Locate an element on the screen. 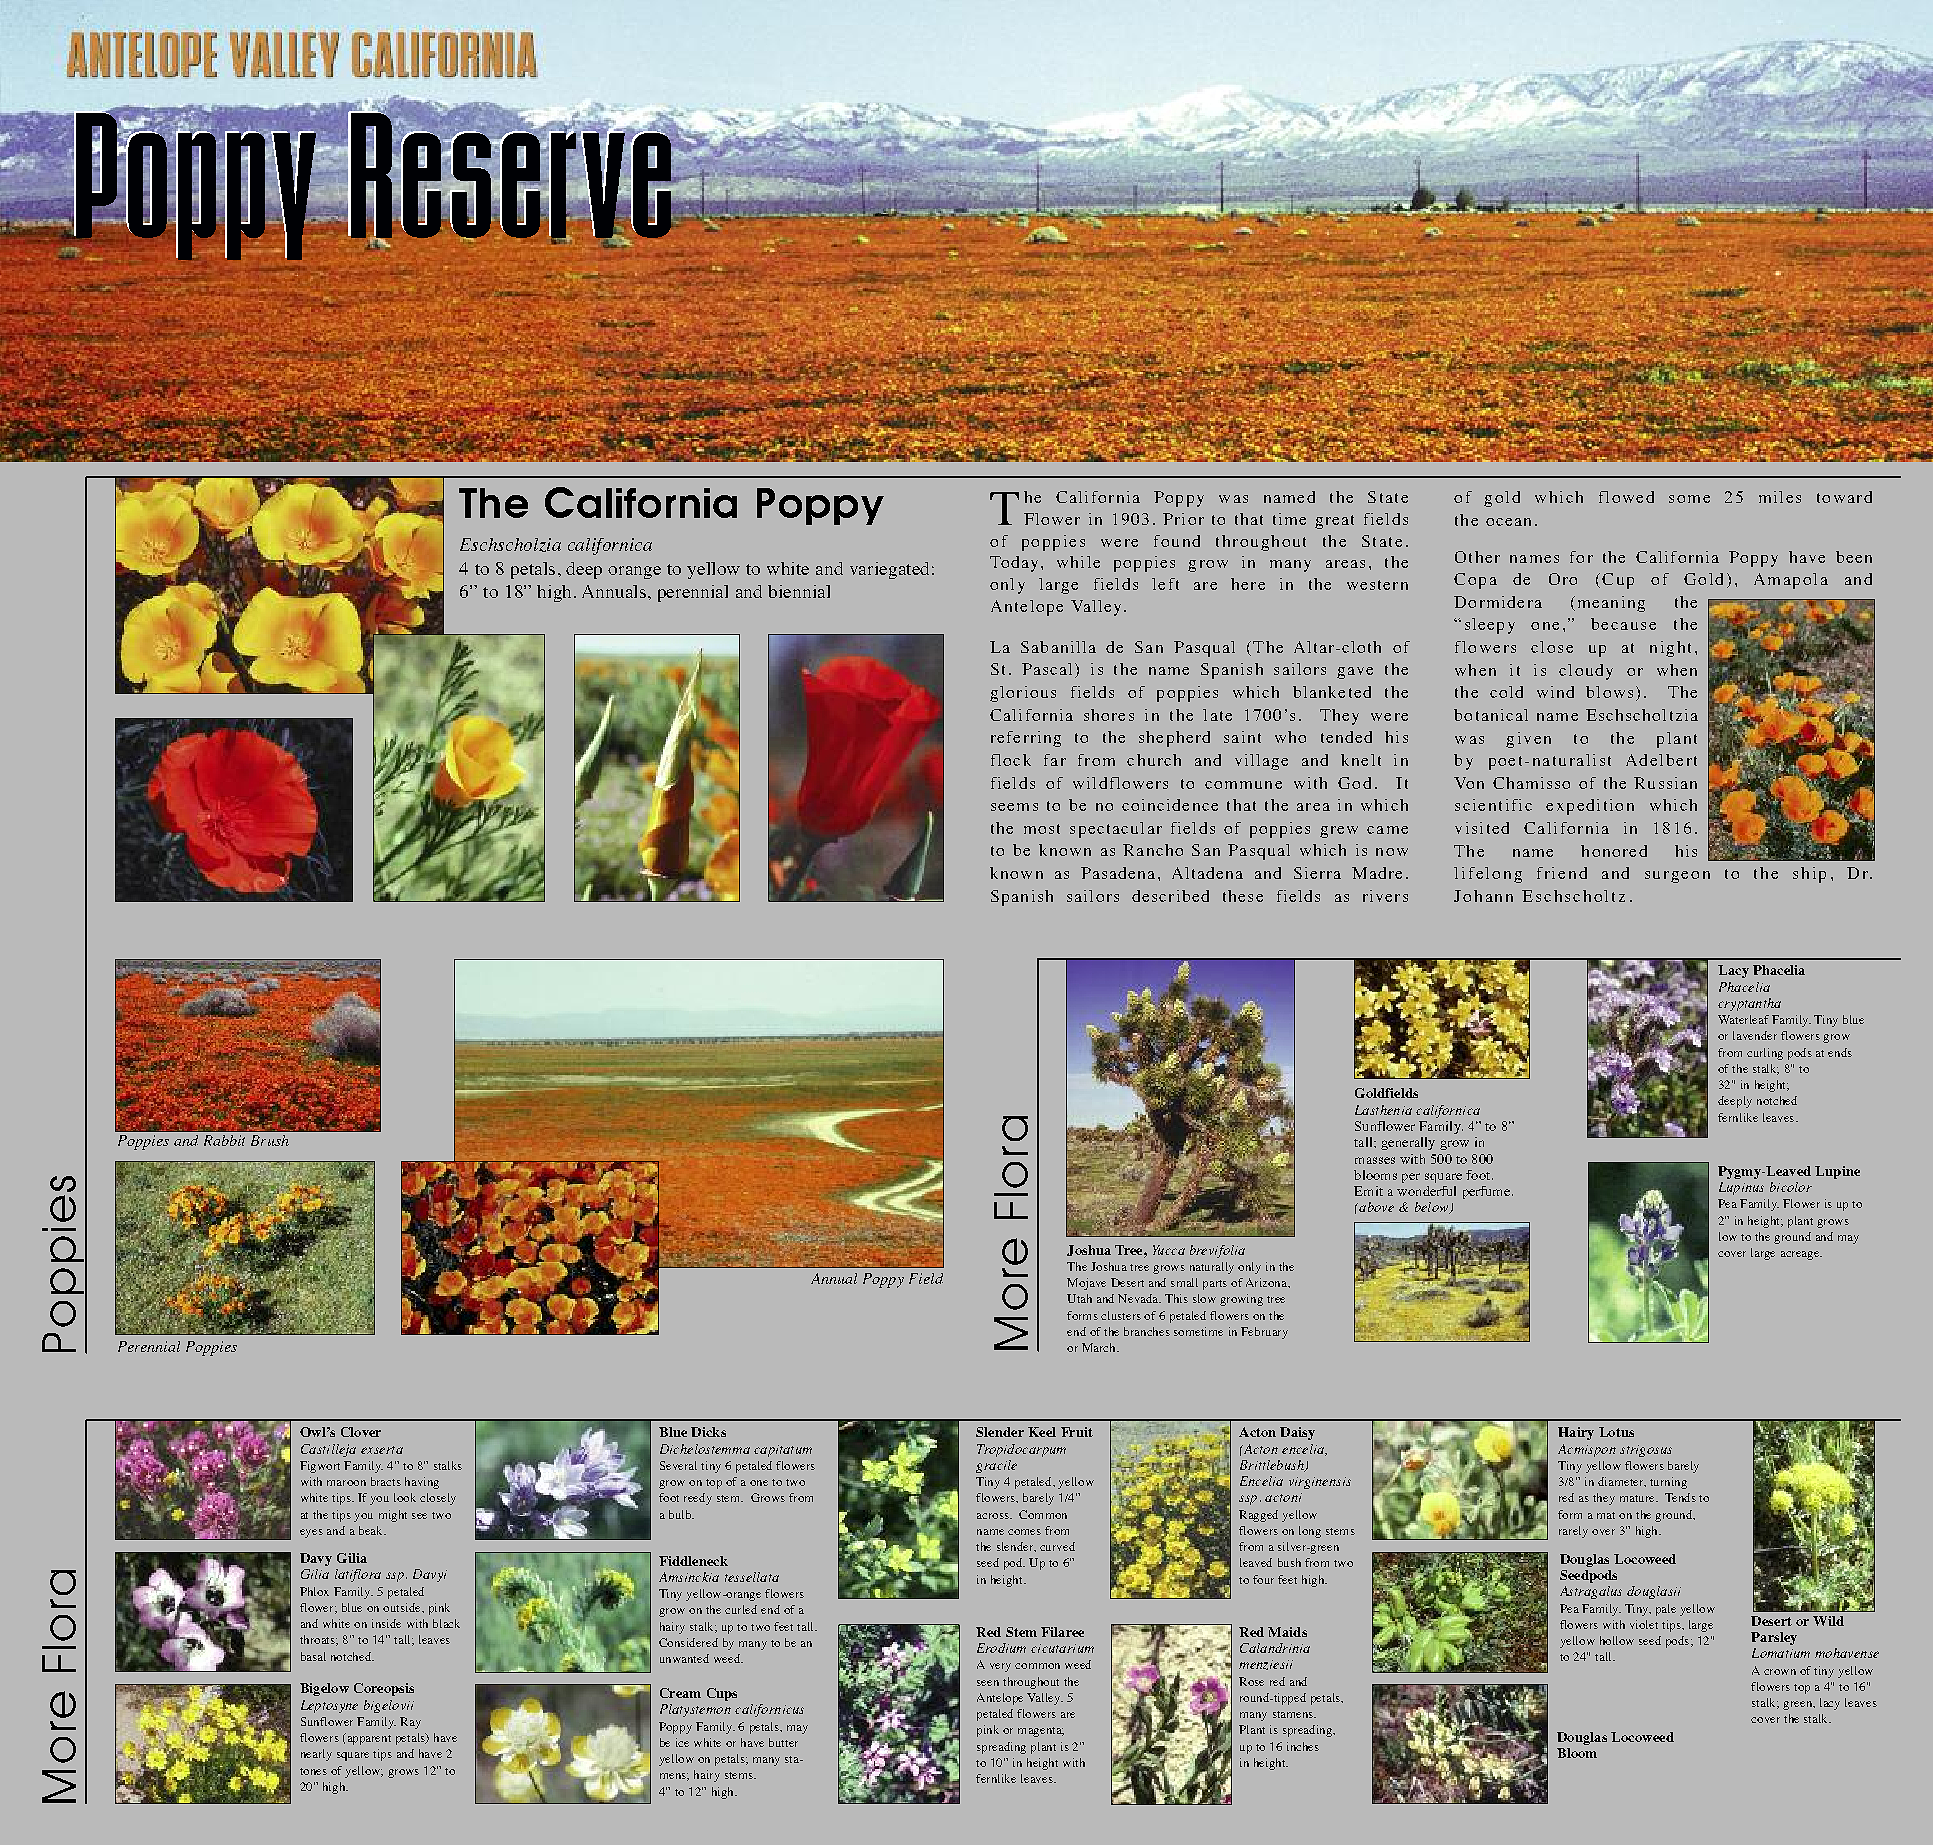  Ray is located at coordinates (410, 1723).
